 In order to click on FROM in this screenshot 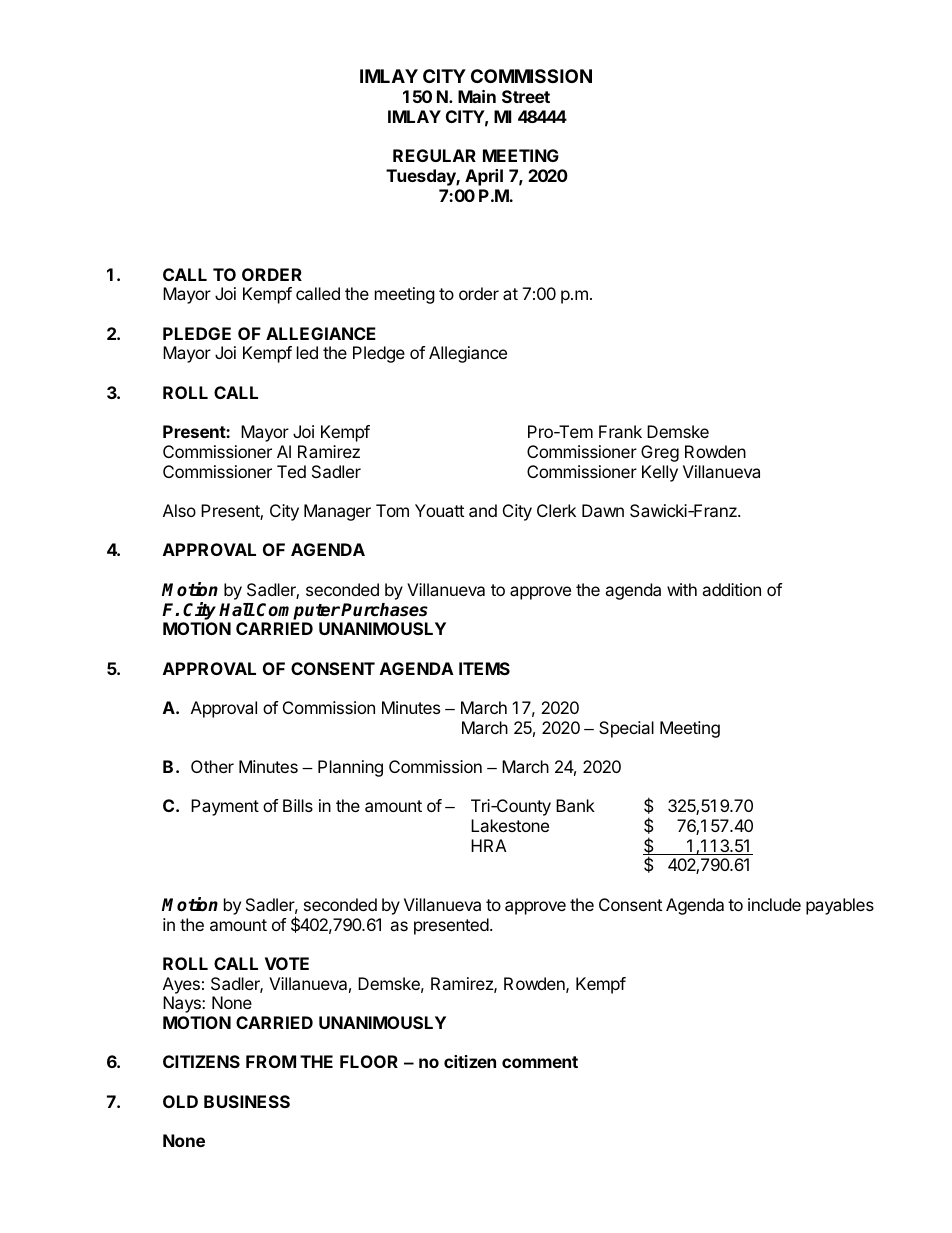, I will do `click(271, 1061)`.
